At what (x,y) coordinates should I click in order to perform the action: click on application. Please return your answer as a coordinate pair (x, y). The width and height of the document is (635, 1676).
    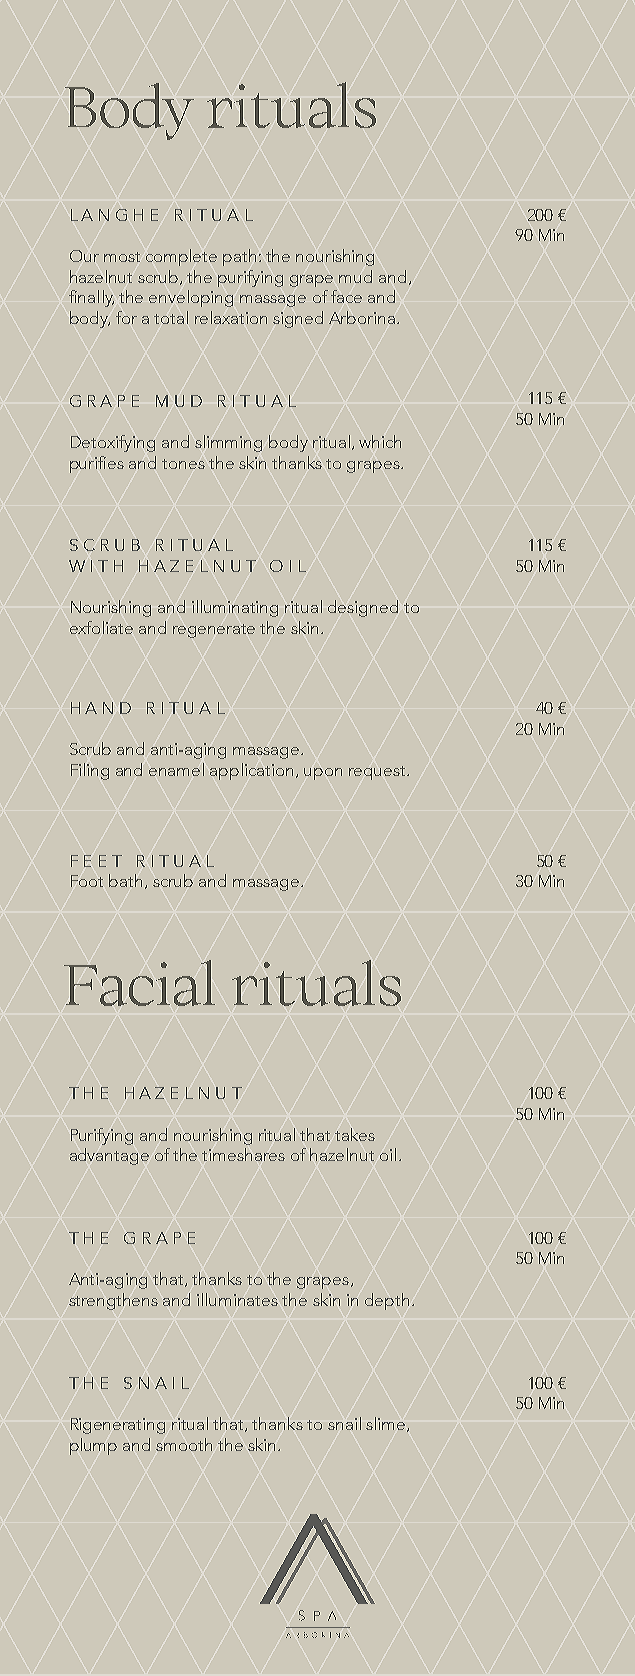
    Looking at the image, I should click on (251, 771).
